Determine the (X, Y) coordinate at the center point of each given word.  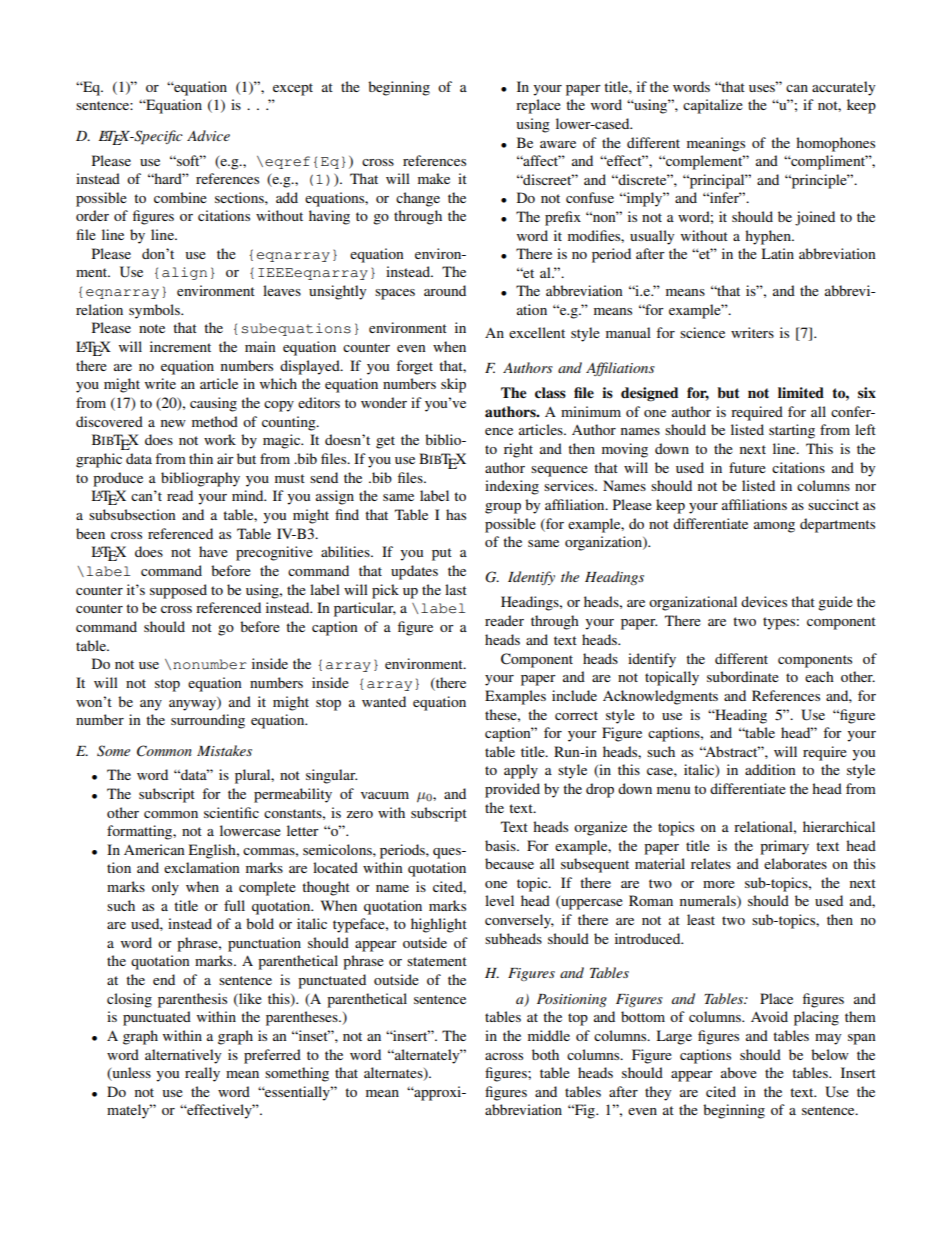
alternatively (183, 1056)
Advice (208, 135)
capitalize (713, 106)
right (518, 450)
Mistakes (224, 750)
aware (558, 144)
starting (792, 431)
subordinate (743, 676)
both (545, 1054)
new (173, 423)
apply (521, 771)
